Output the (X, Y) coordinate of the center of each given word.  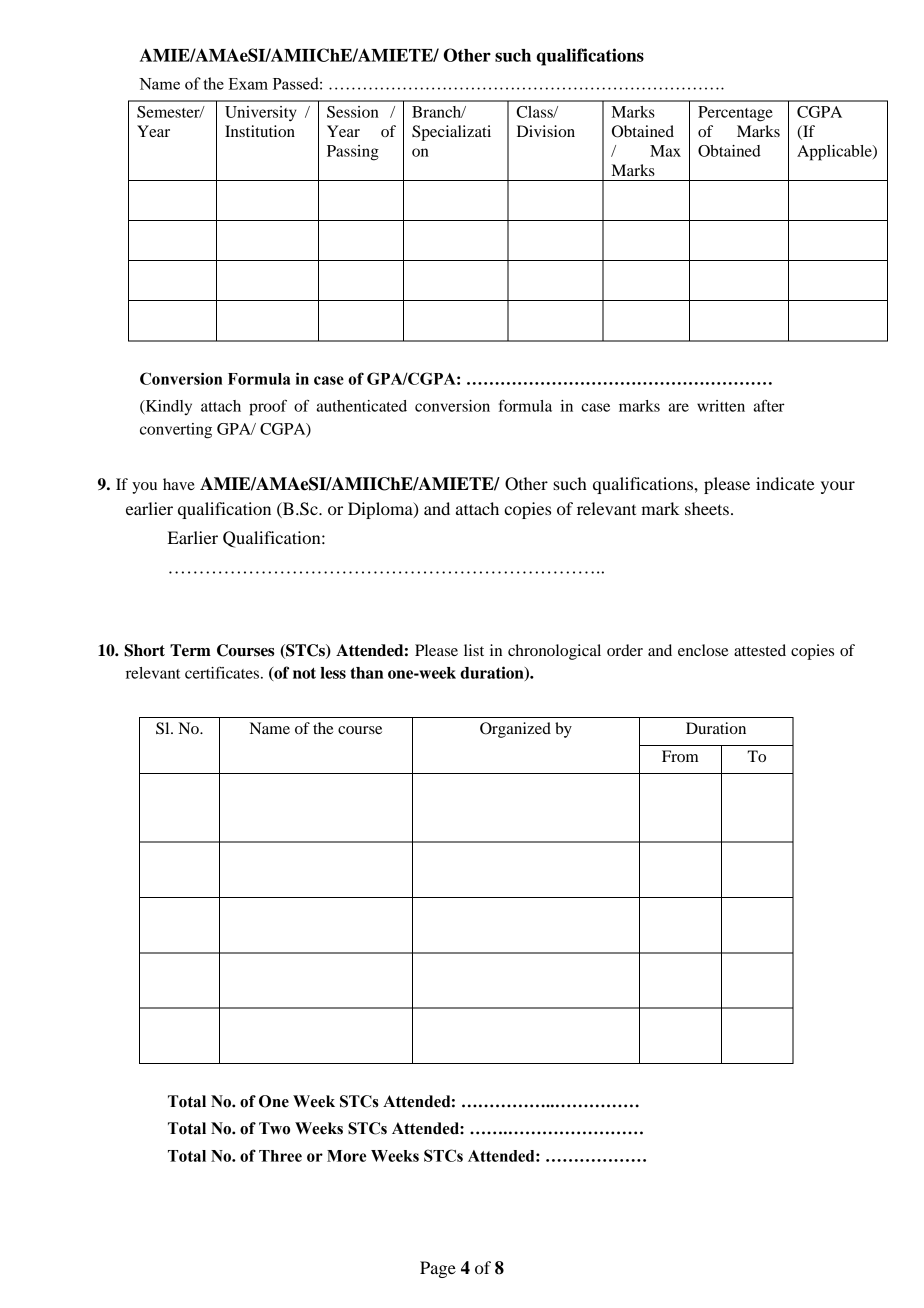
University (261, 114)
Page (438, 1269)
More (346, 1156)
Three (280, 1156)
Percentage (735, 114)
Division (546, 131)
